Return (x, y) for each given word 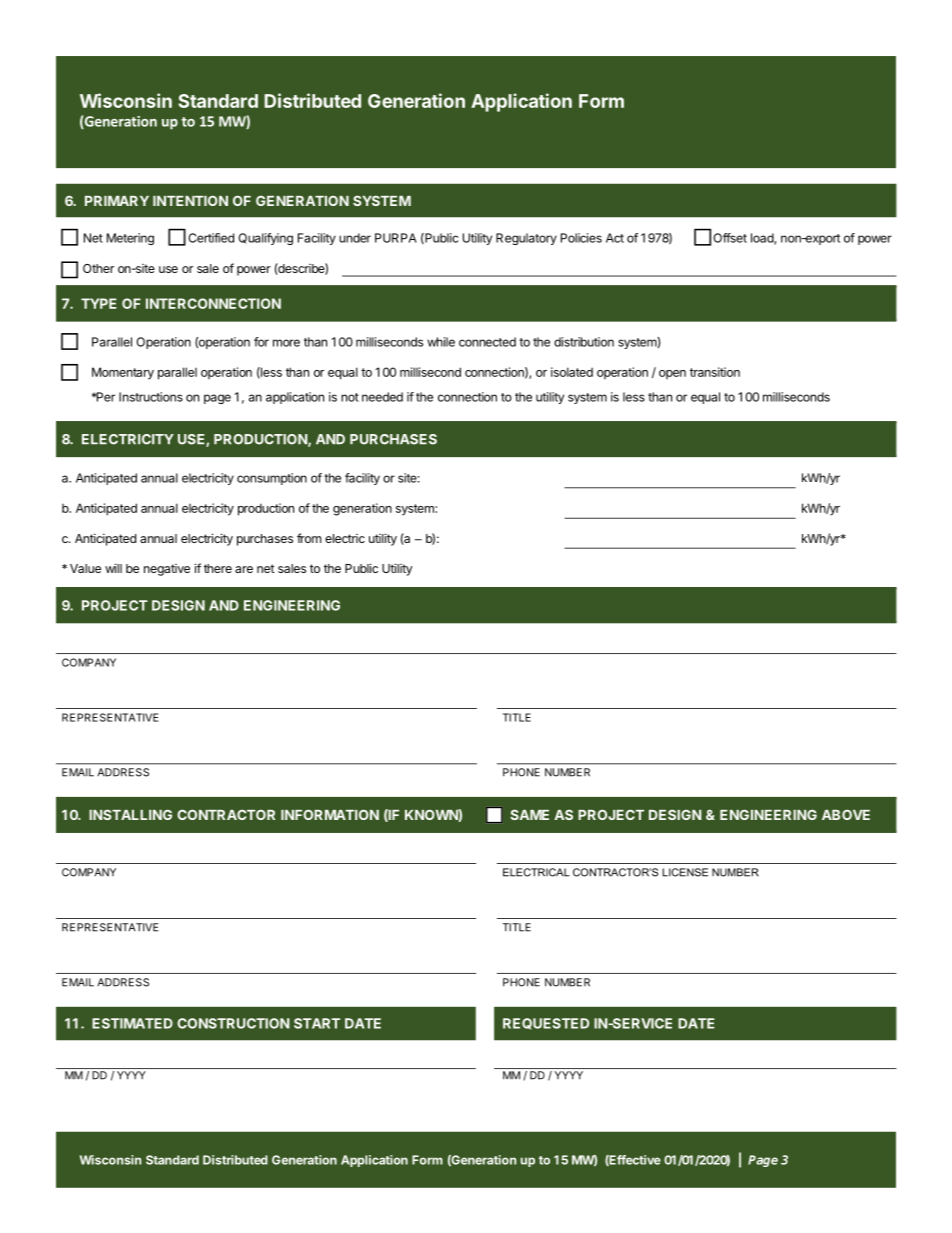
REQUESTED (546, 1024)
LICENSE (685, 872)
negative (167, 570)
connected (487, 342)
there (218, 568)
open (672, 374)
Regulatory (526, 239)
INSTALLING (130, 814)
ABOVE (846, 814)
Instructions (151, 397)
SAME (529, 814)
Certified (211, 238)
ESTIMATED (132, 1023)
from (309, 538)
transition (715, 372)
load (763, 239)
